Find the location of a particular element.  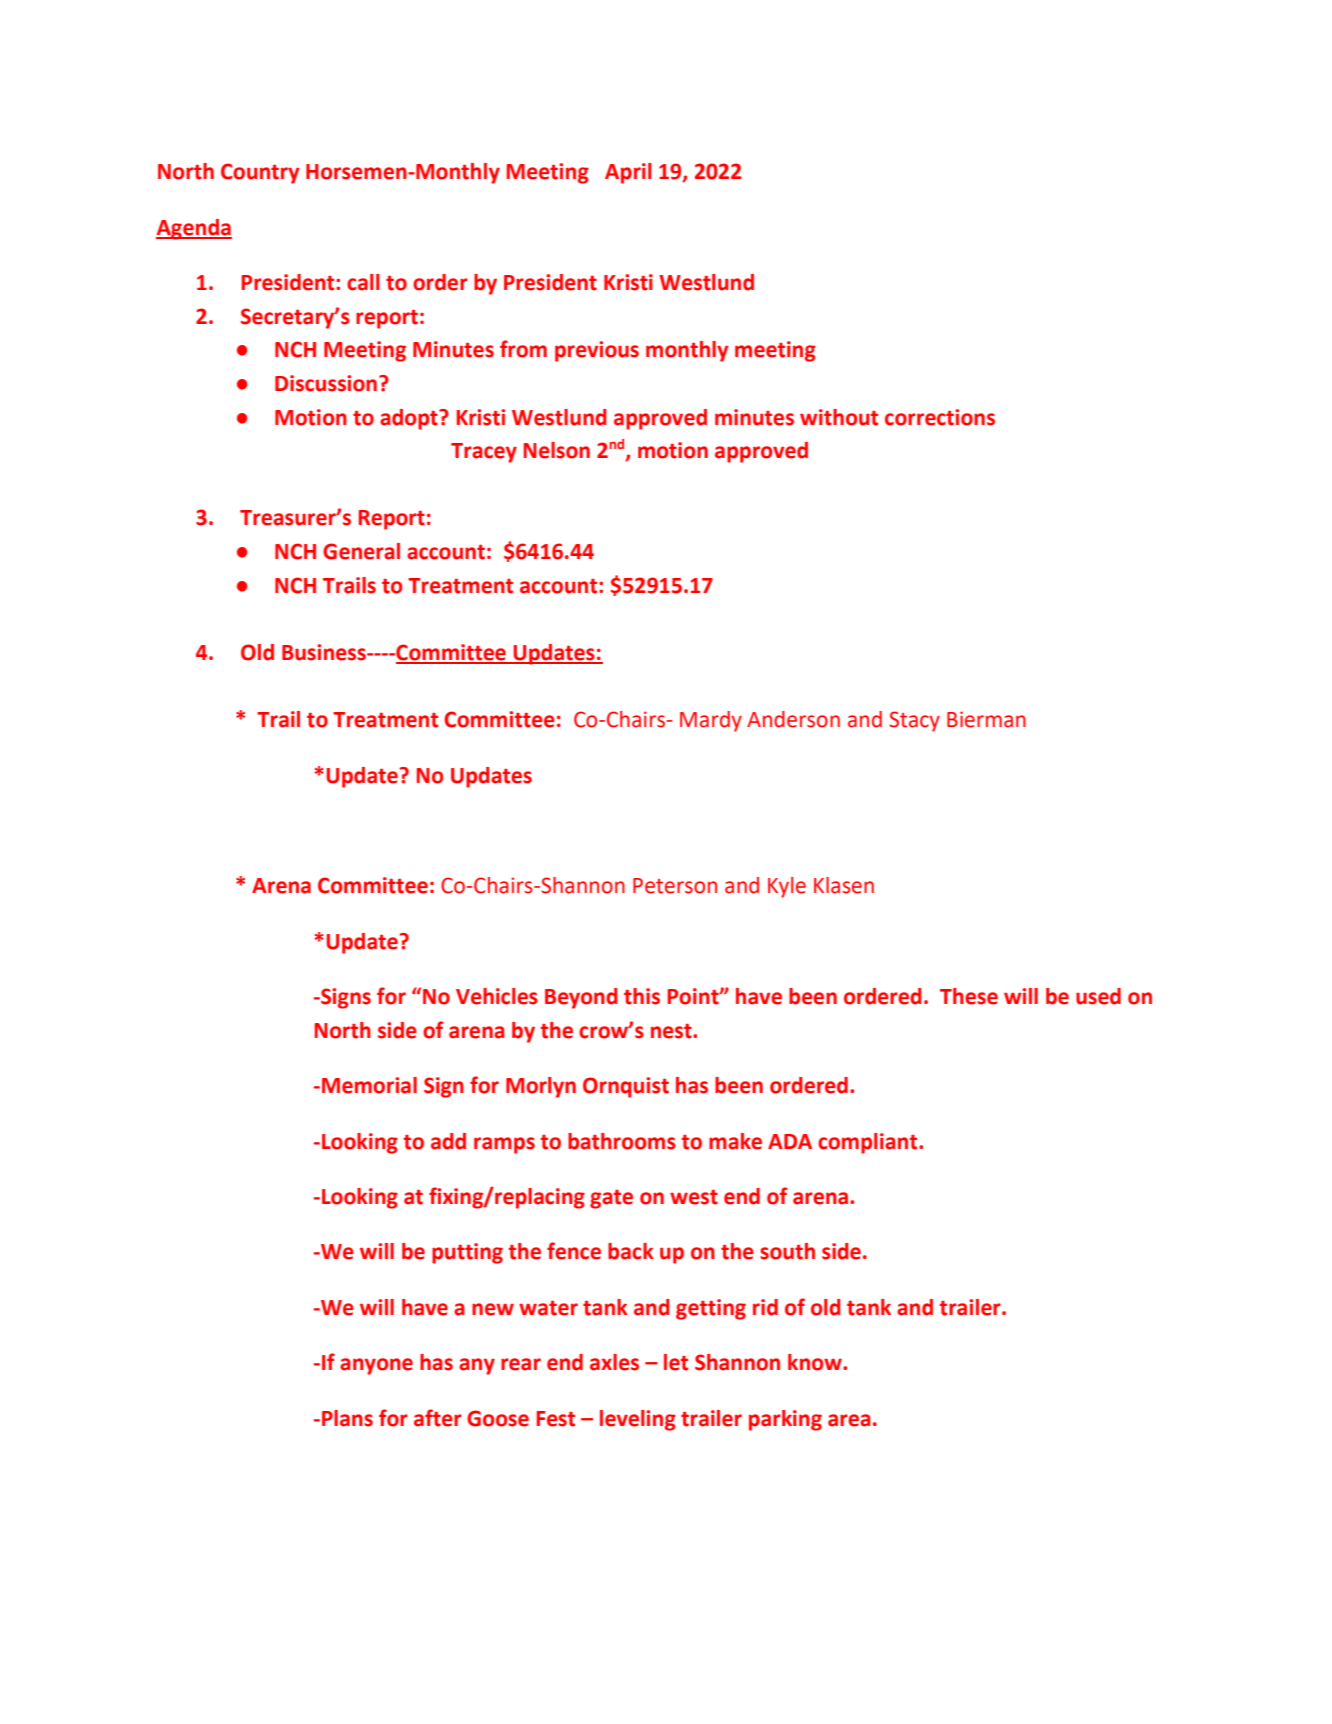

corrections is located at coordinates (940, 417).
